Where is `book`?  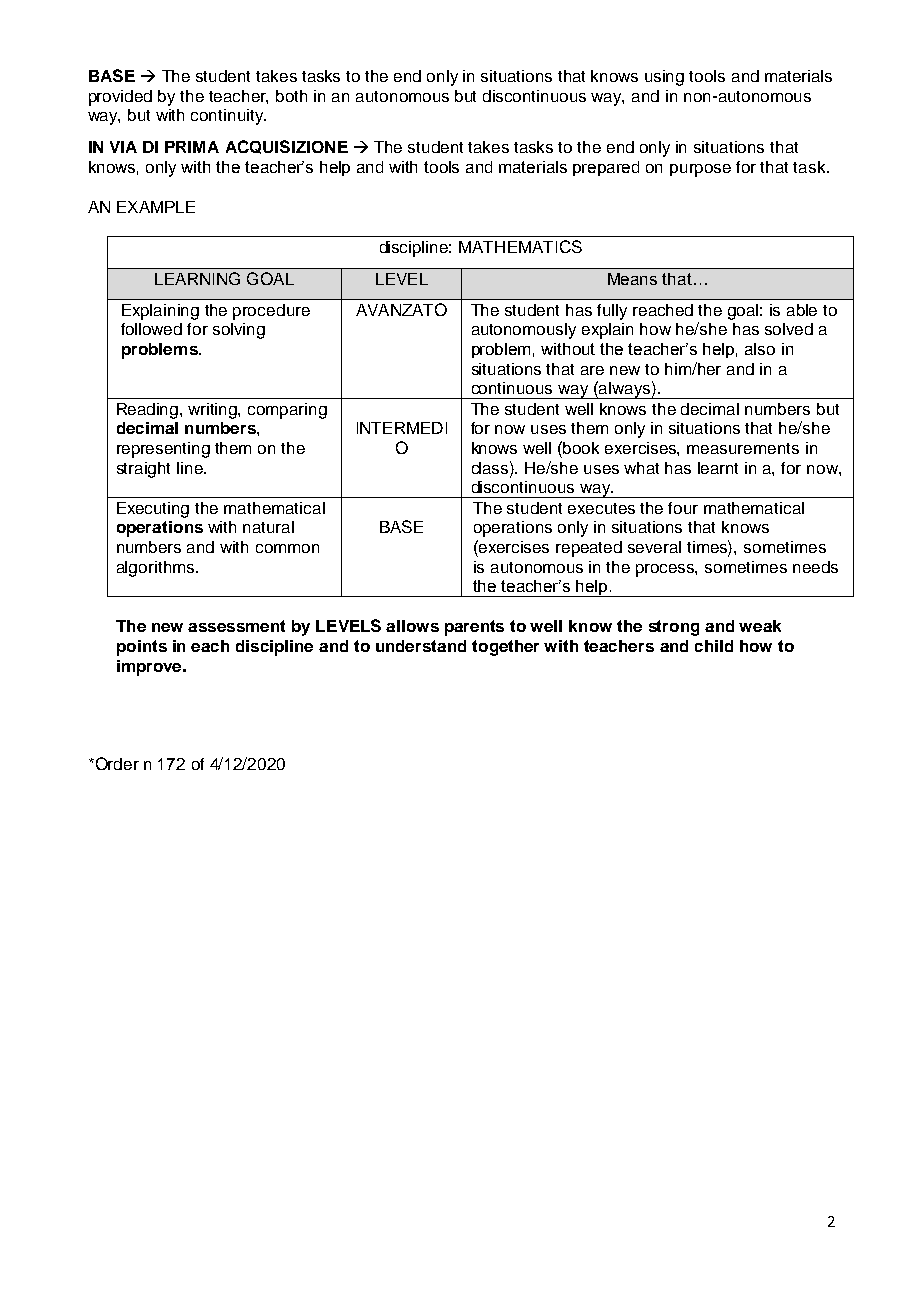
book is located at coordinates (581, 448).
